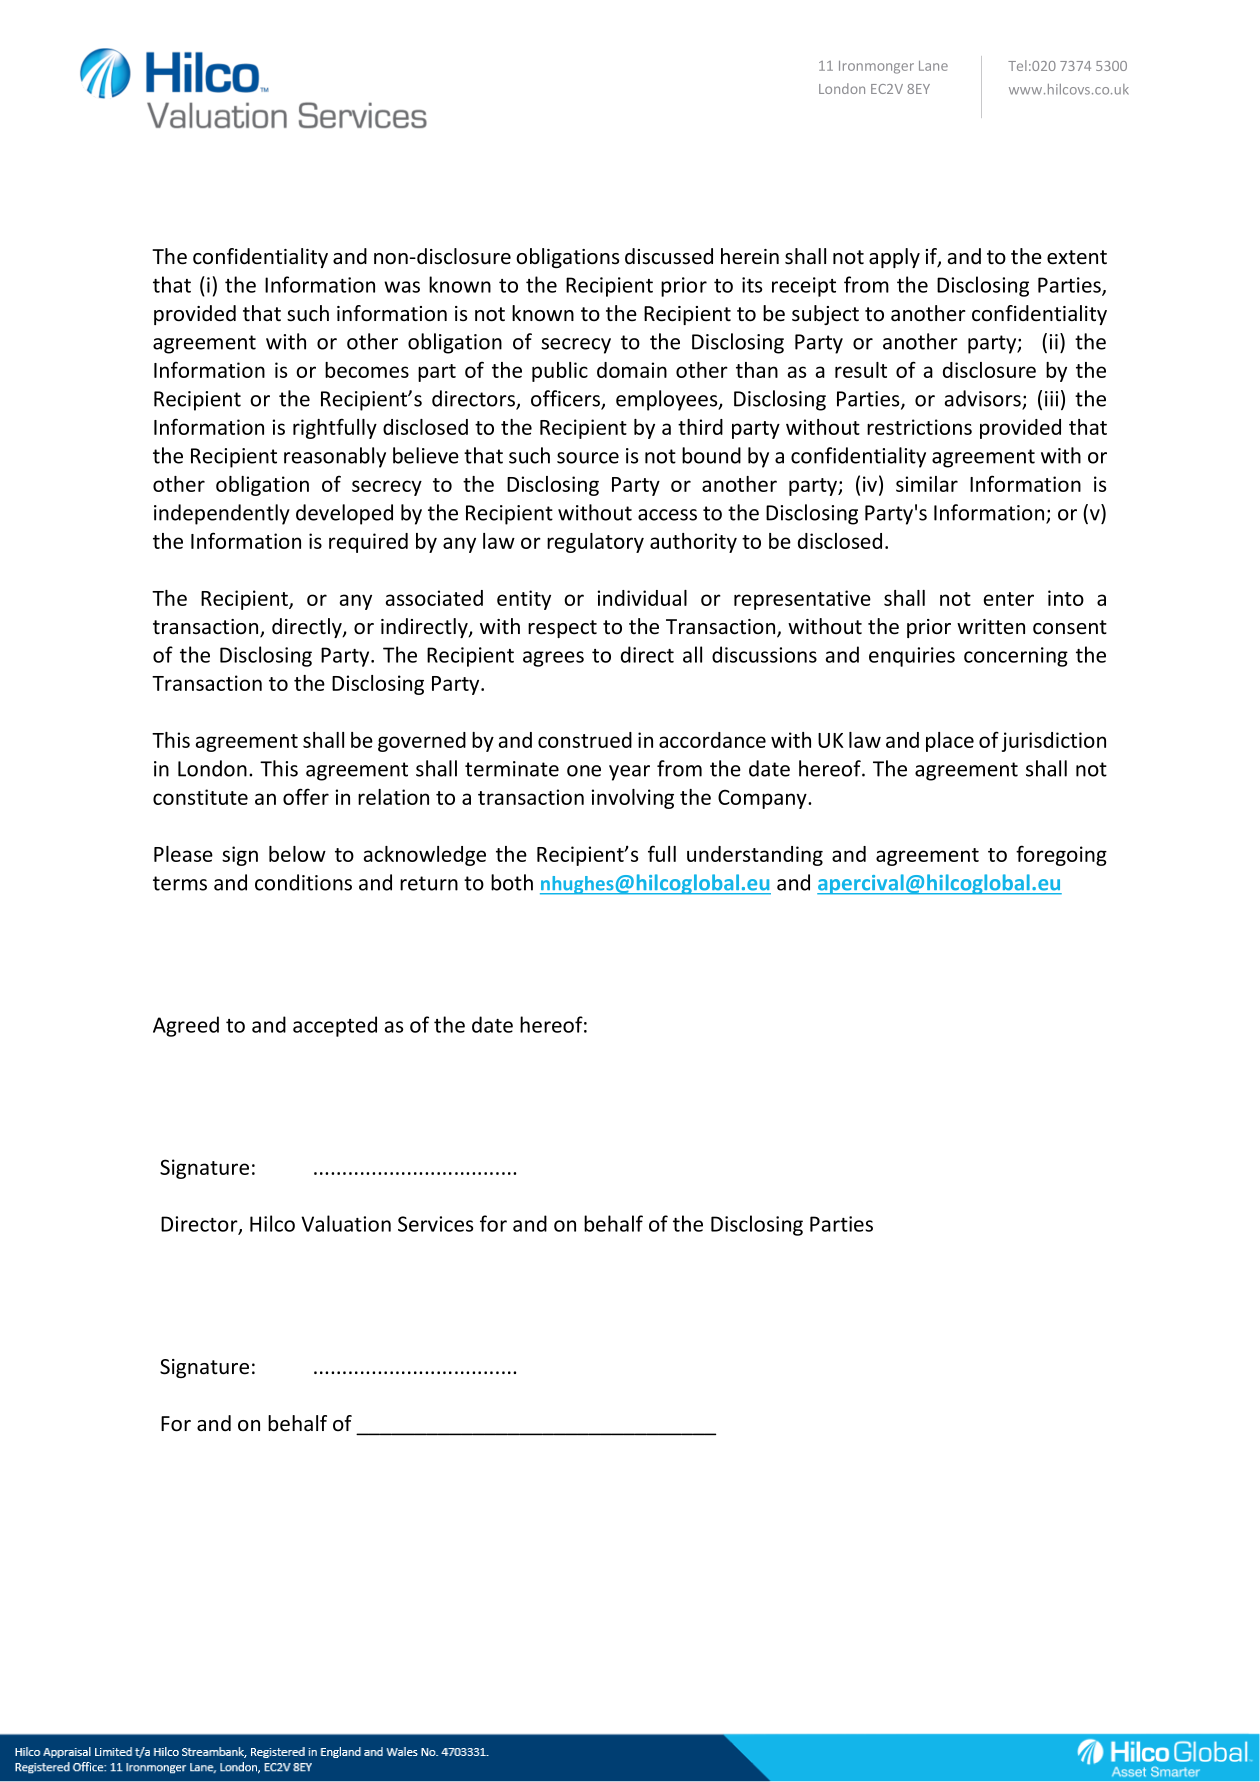  What do you see at coordinates (991, 627) in the screenshot?
I see `written` at bounding box center [991, 627].
